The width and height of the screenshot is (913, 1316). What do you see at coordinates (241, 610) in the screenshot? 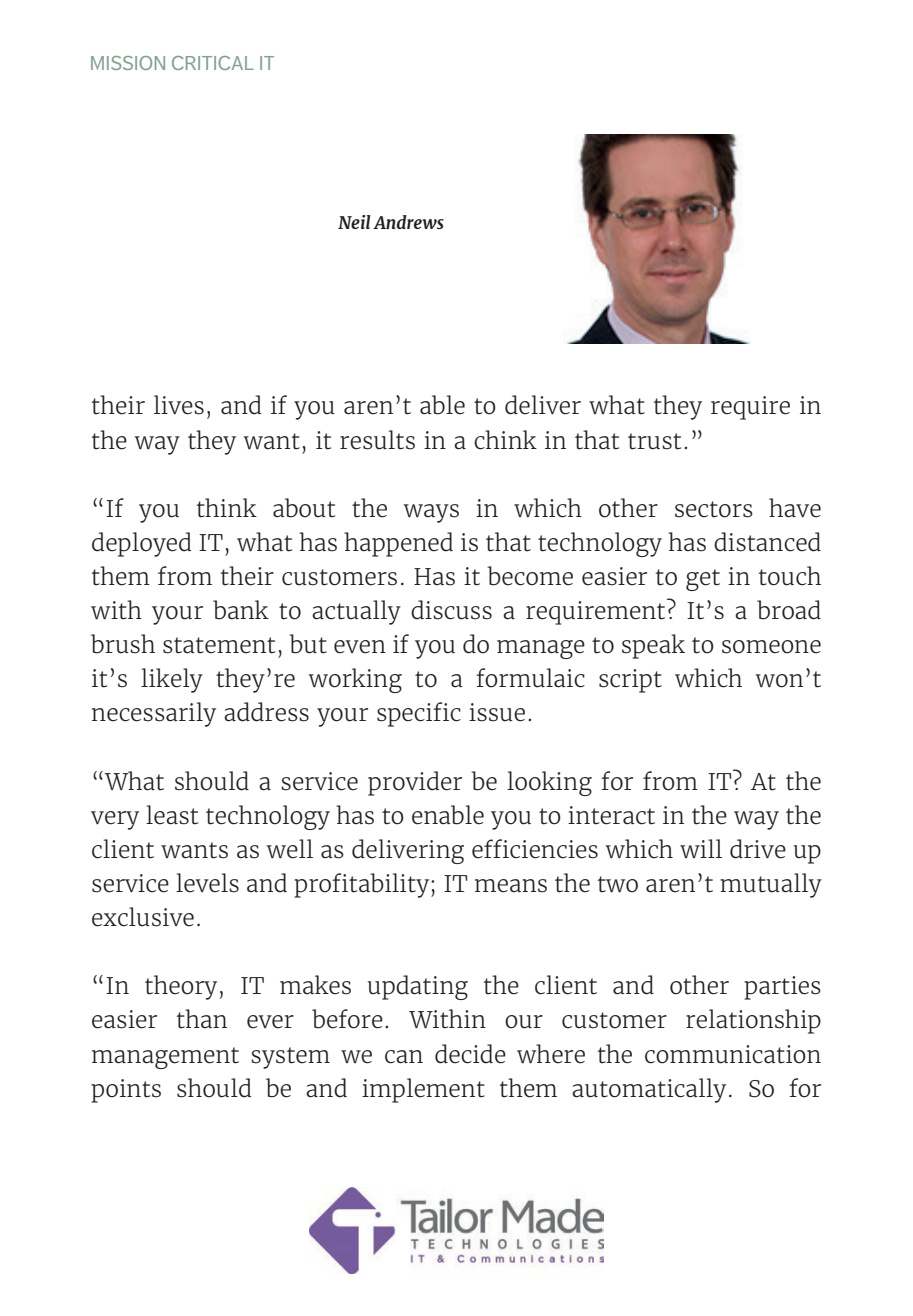
I see `bank` at bounding box center [241, 610].
